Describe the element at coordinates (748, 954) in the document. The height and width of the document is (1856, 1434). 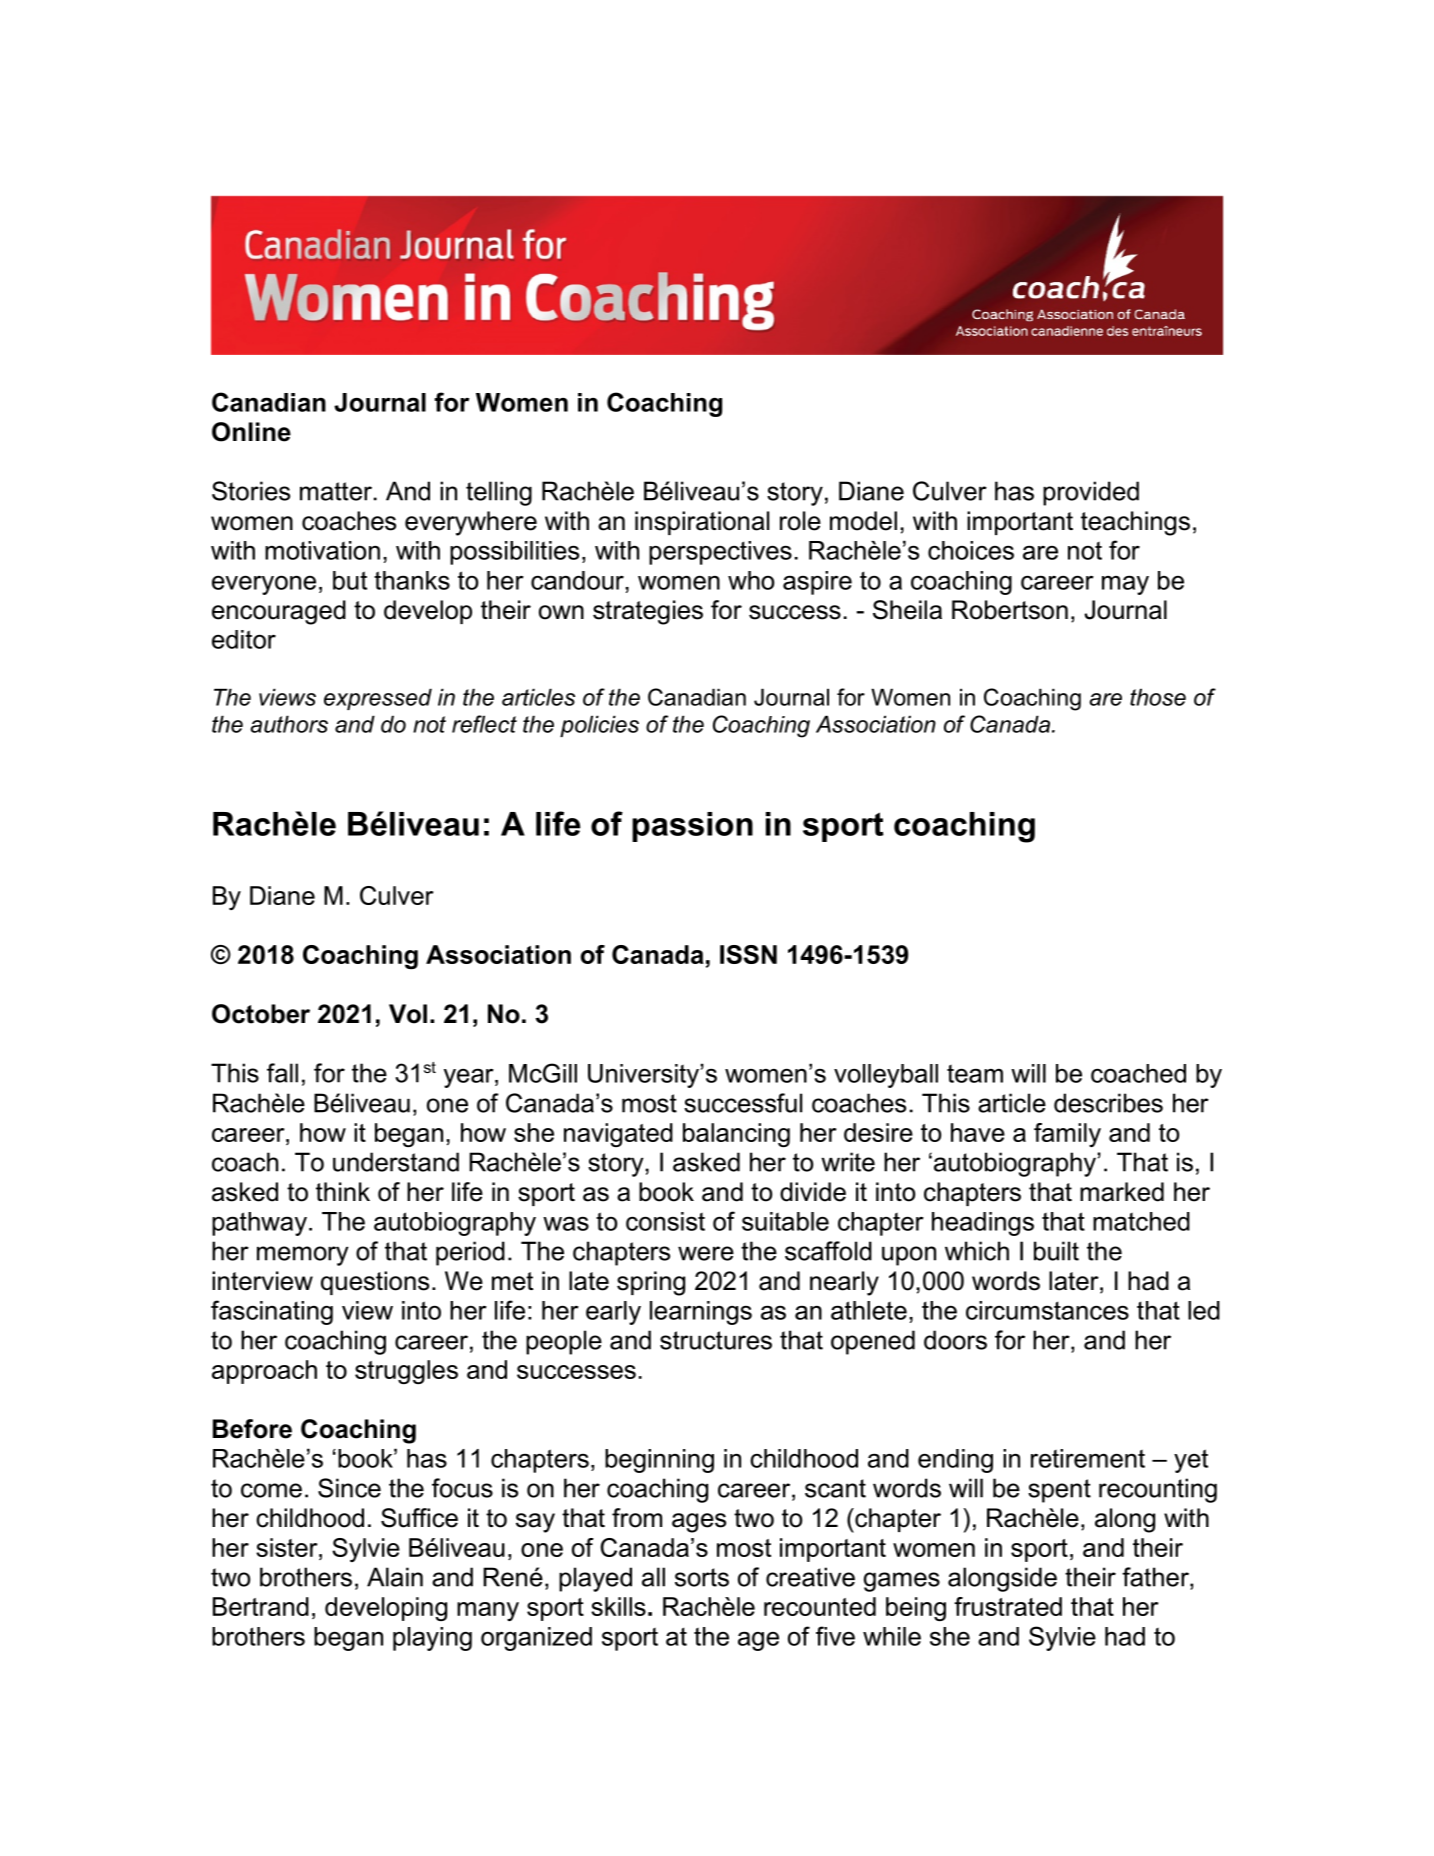
I see `ISSN` at that location.
